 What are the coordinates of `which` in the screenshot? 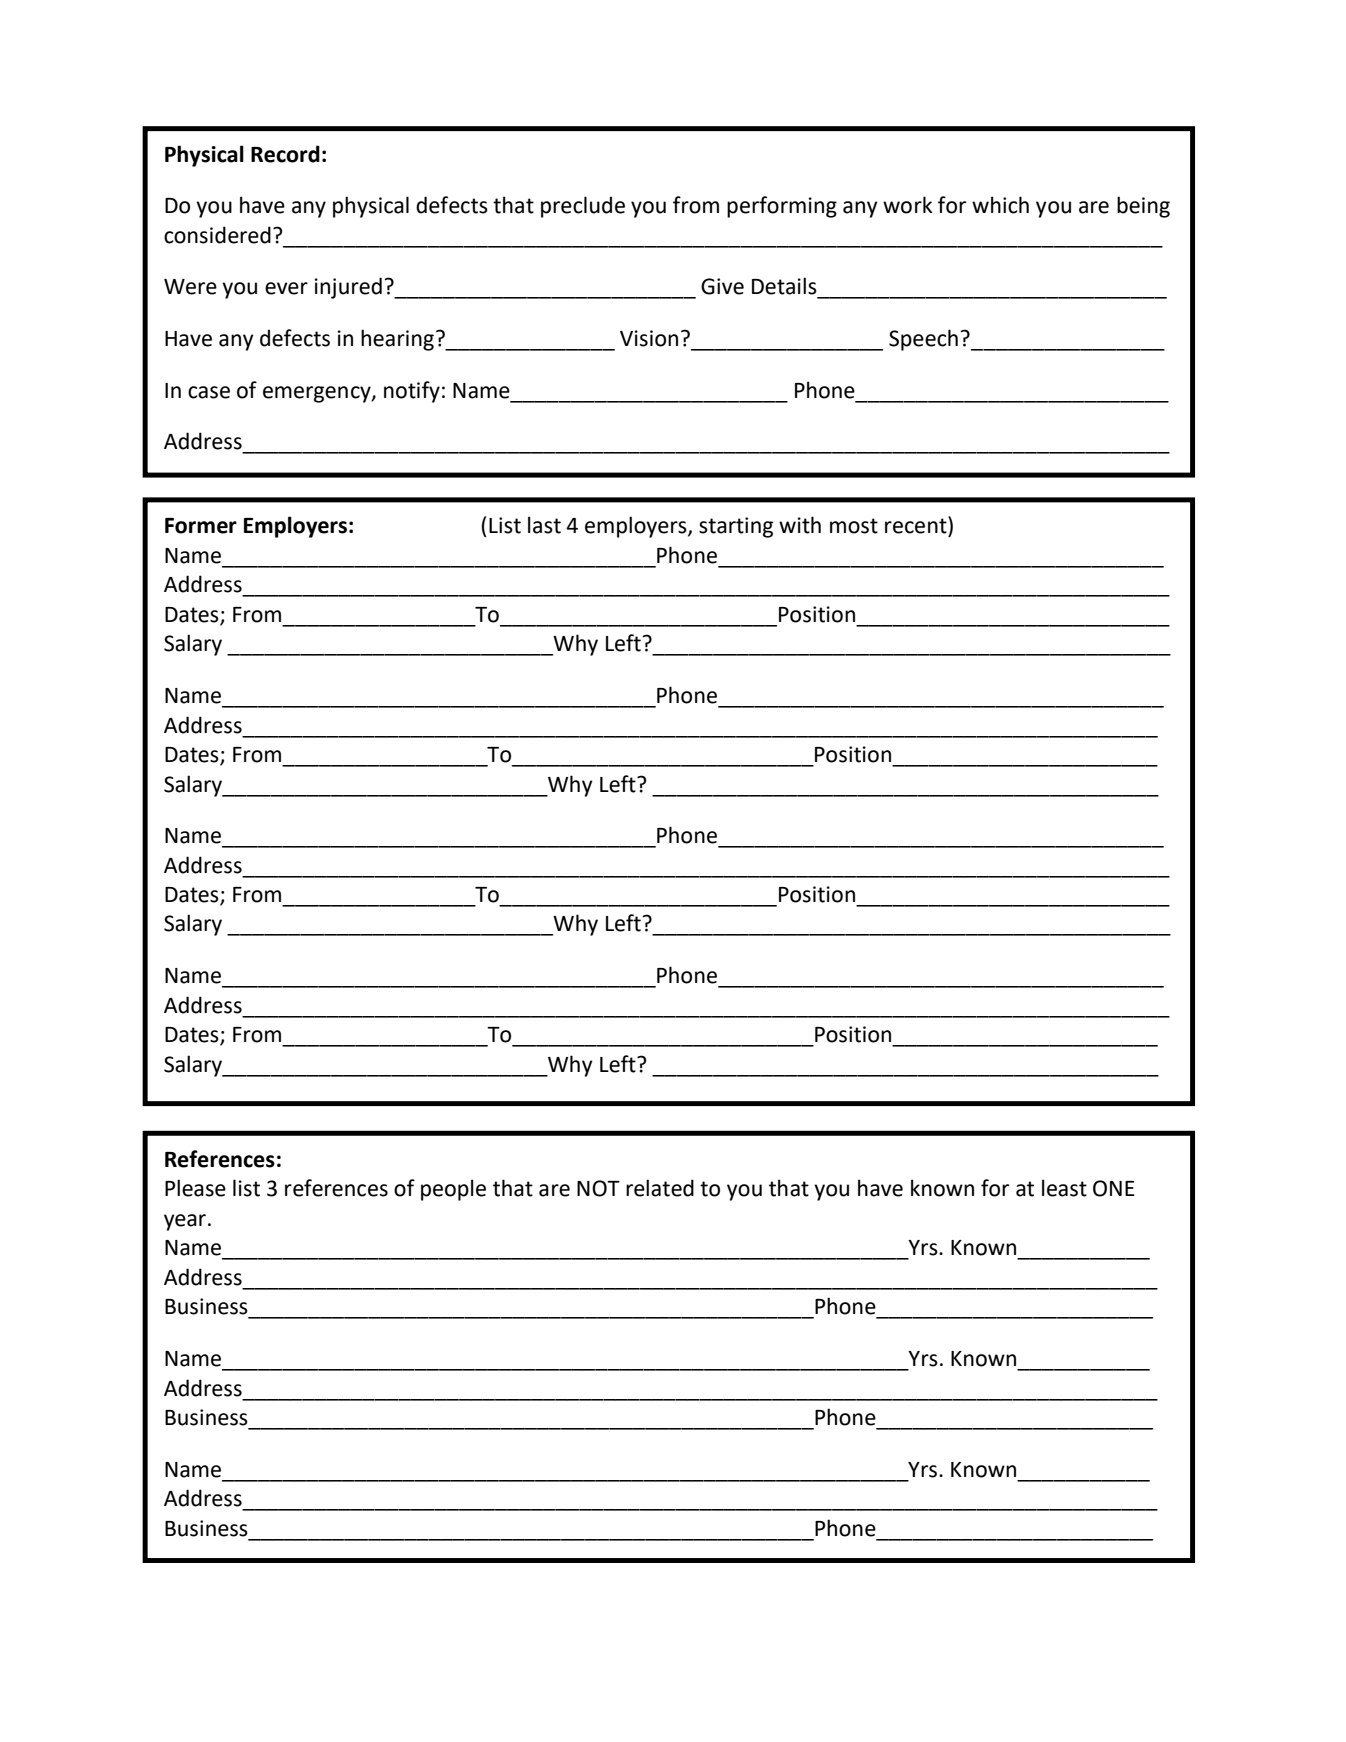 It's located at (1000, 205).
